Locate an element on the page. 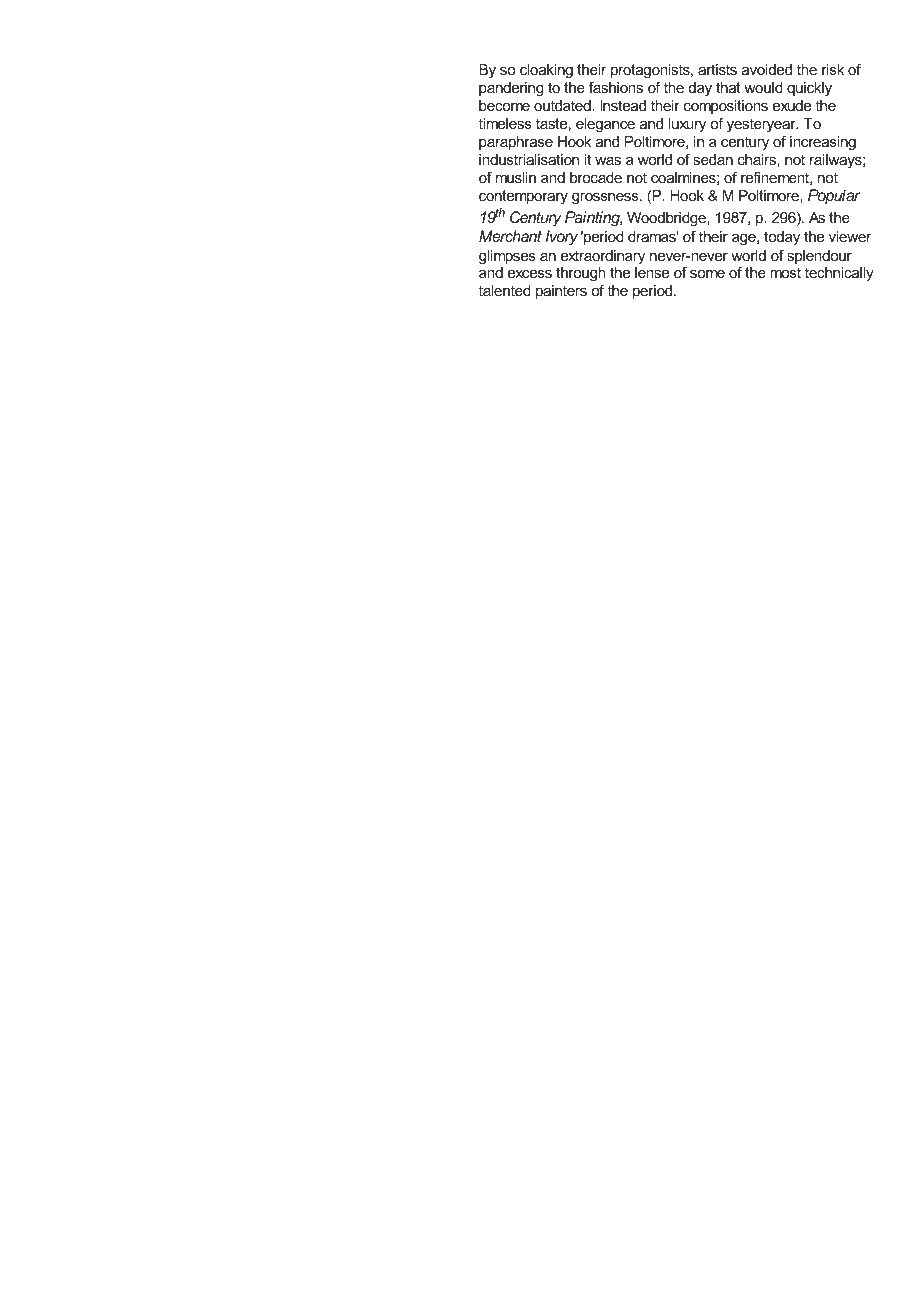 The width and height of the document is (924, 1308). Merchant is located at coordinates (510, 236).
